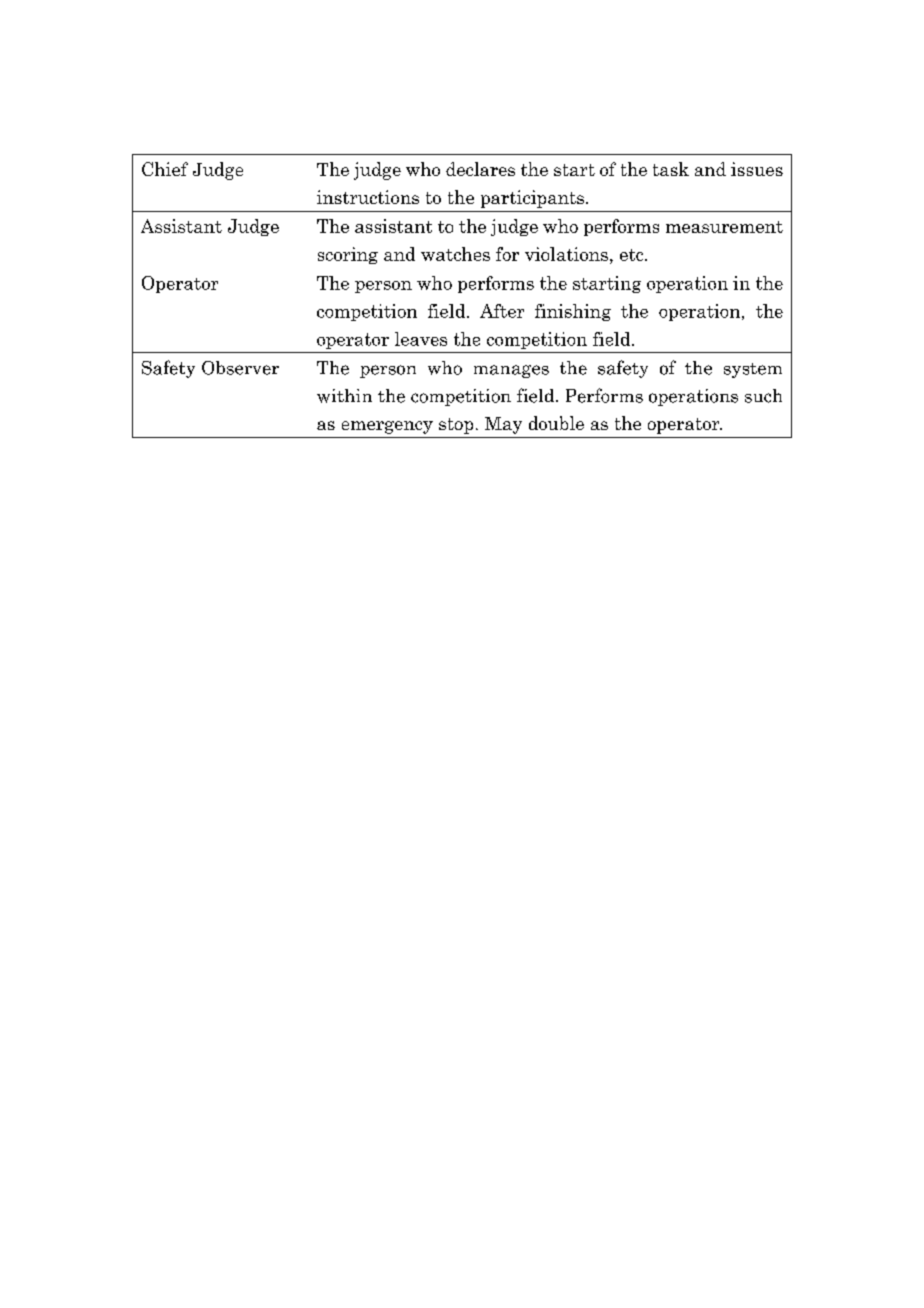 This screenshot has height=1308, width=924. I want to click on stop, so click(456, 426).
